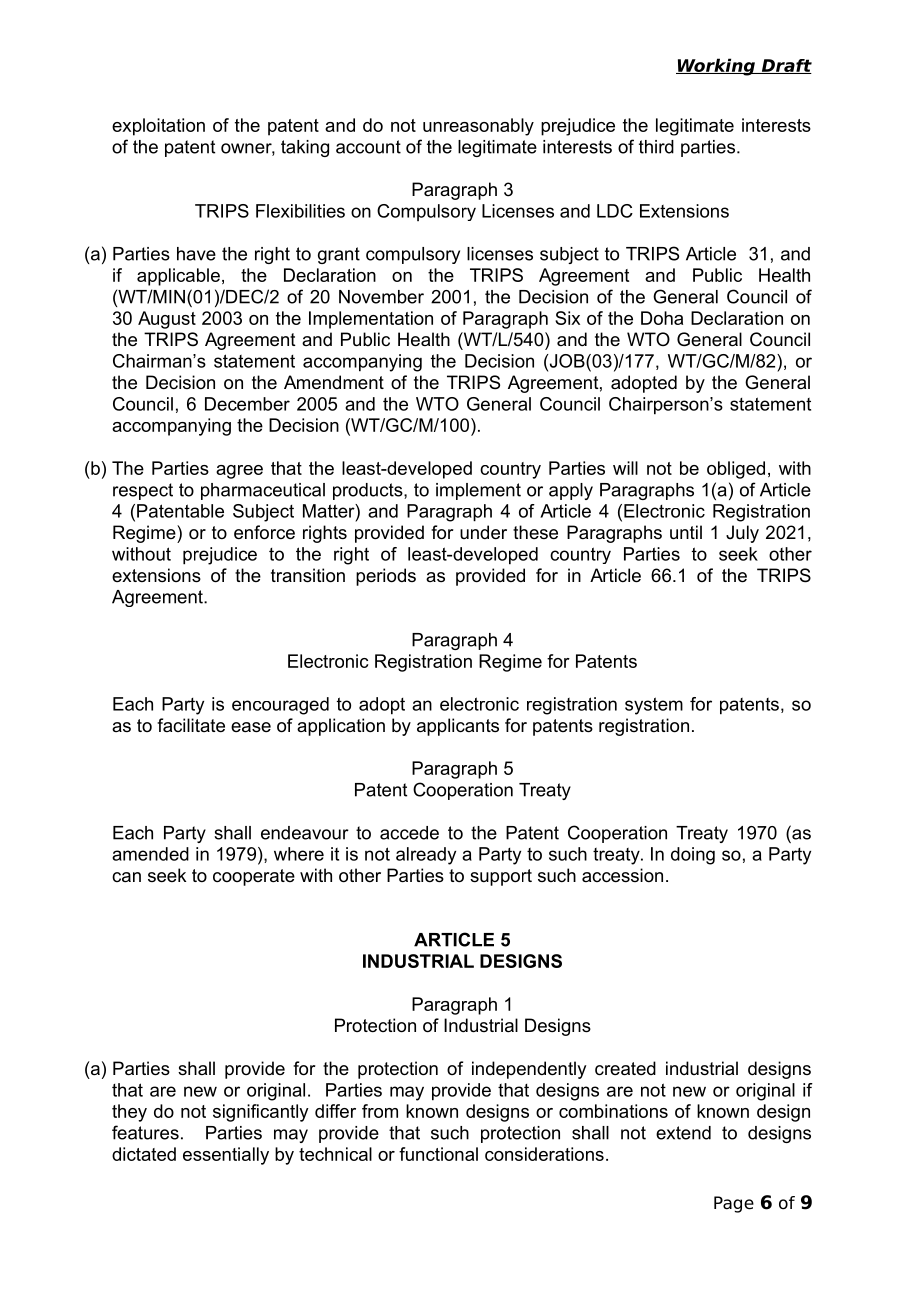 The width and height of the screenshot is (924, 1308). Describe the element at coordinates (478, 127) in the screenshot. I see `unreasonably` at that location.
